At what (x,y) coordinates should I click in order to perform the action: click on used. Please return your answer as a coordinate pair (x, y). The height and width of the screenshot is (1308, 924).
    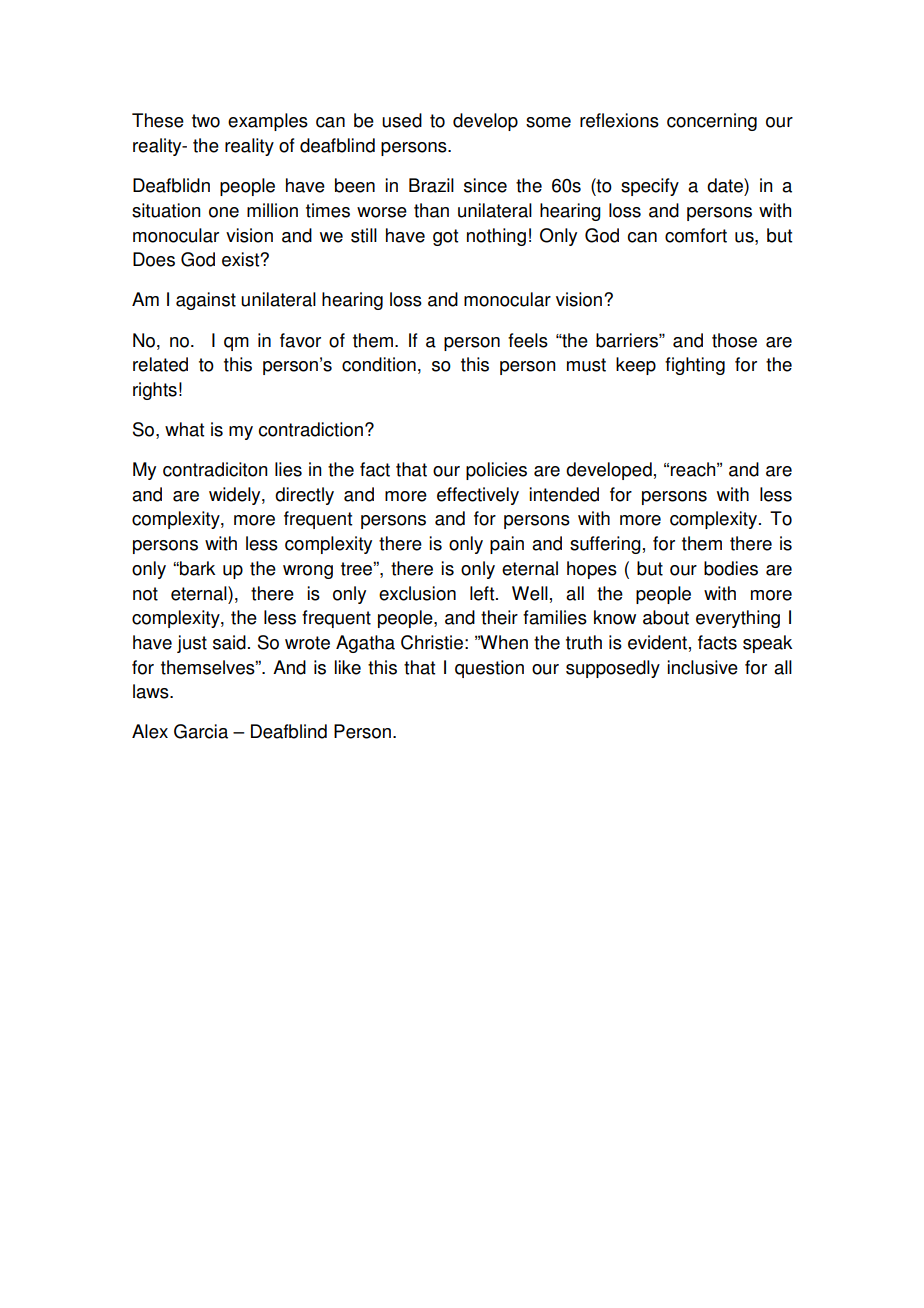
    Looking at the image, I should click on (402, 120).
